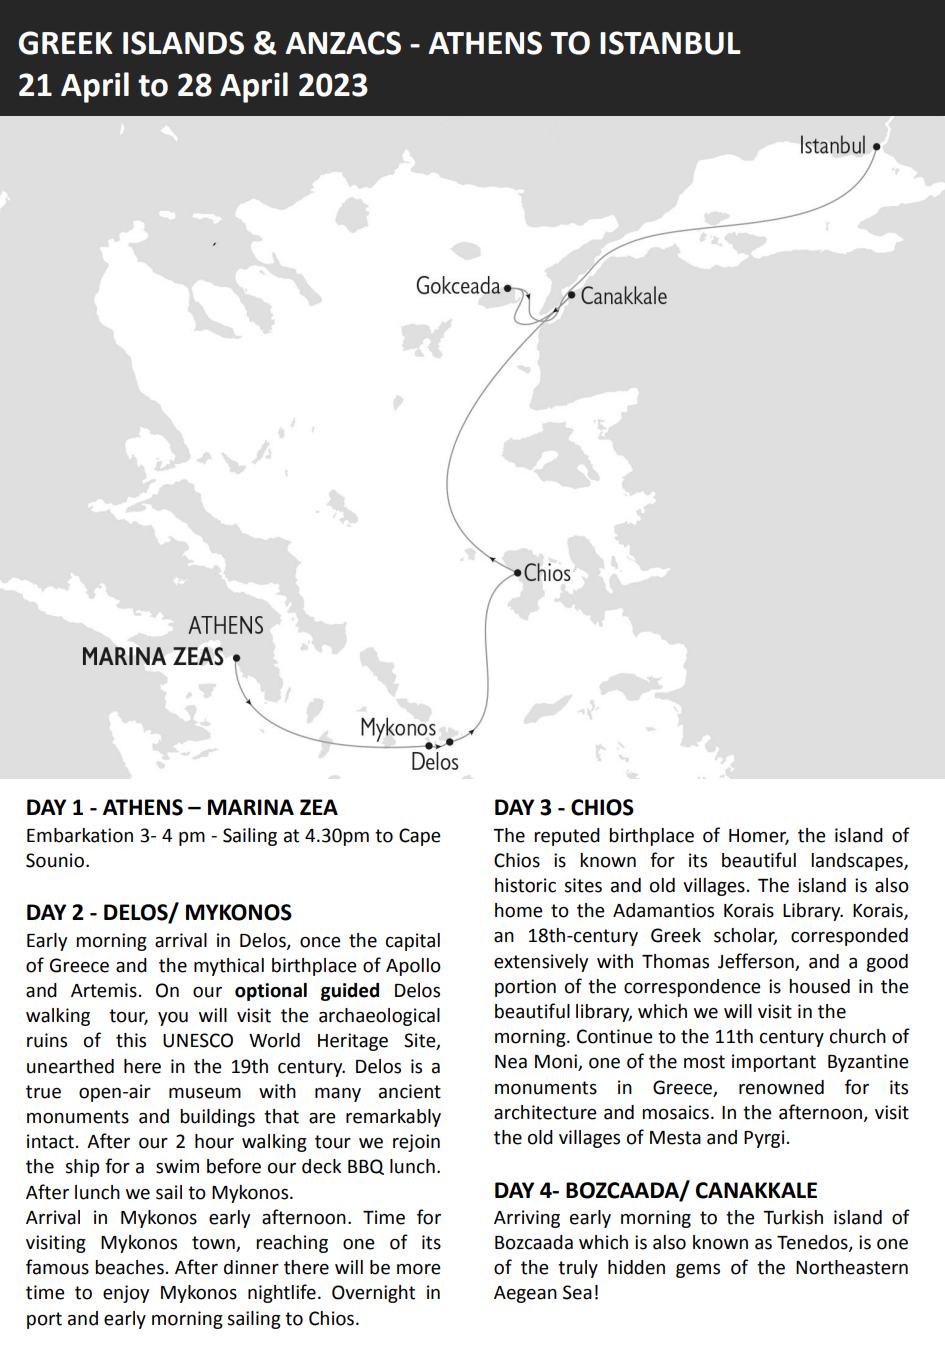 The height and width of the page is (1365, 945). I want to click on Embarkation, so click(80, 835).
